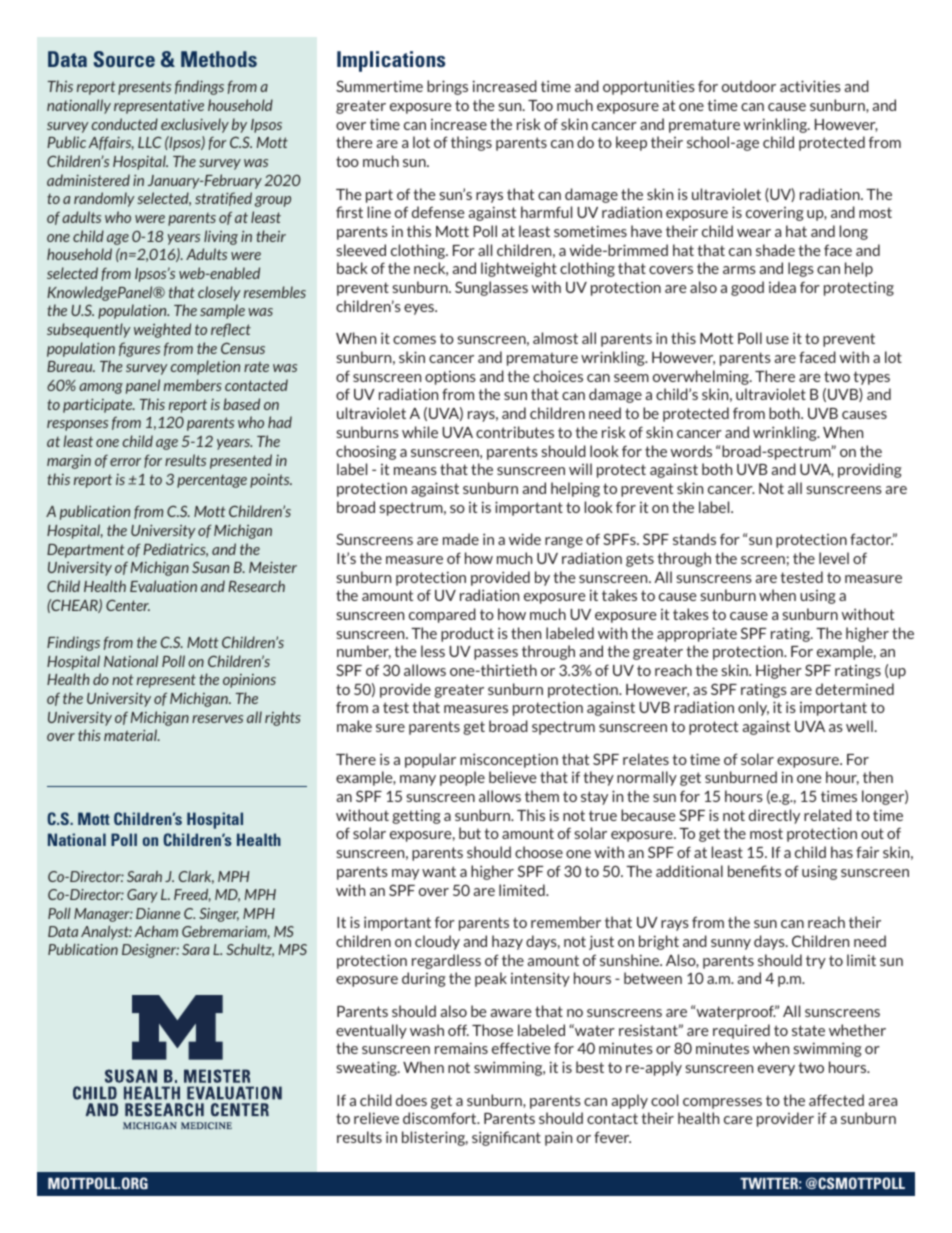  What do you see at coordinates (441, 1118) in the image?
I see `discomfort` at bounding box center [441, 1118].
